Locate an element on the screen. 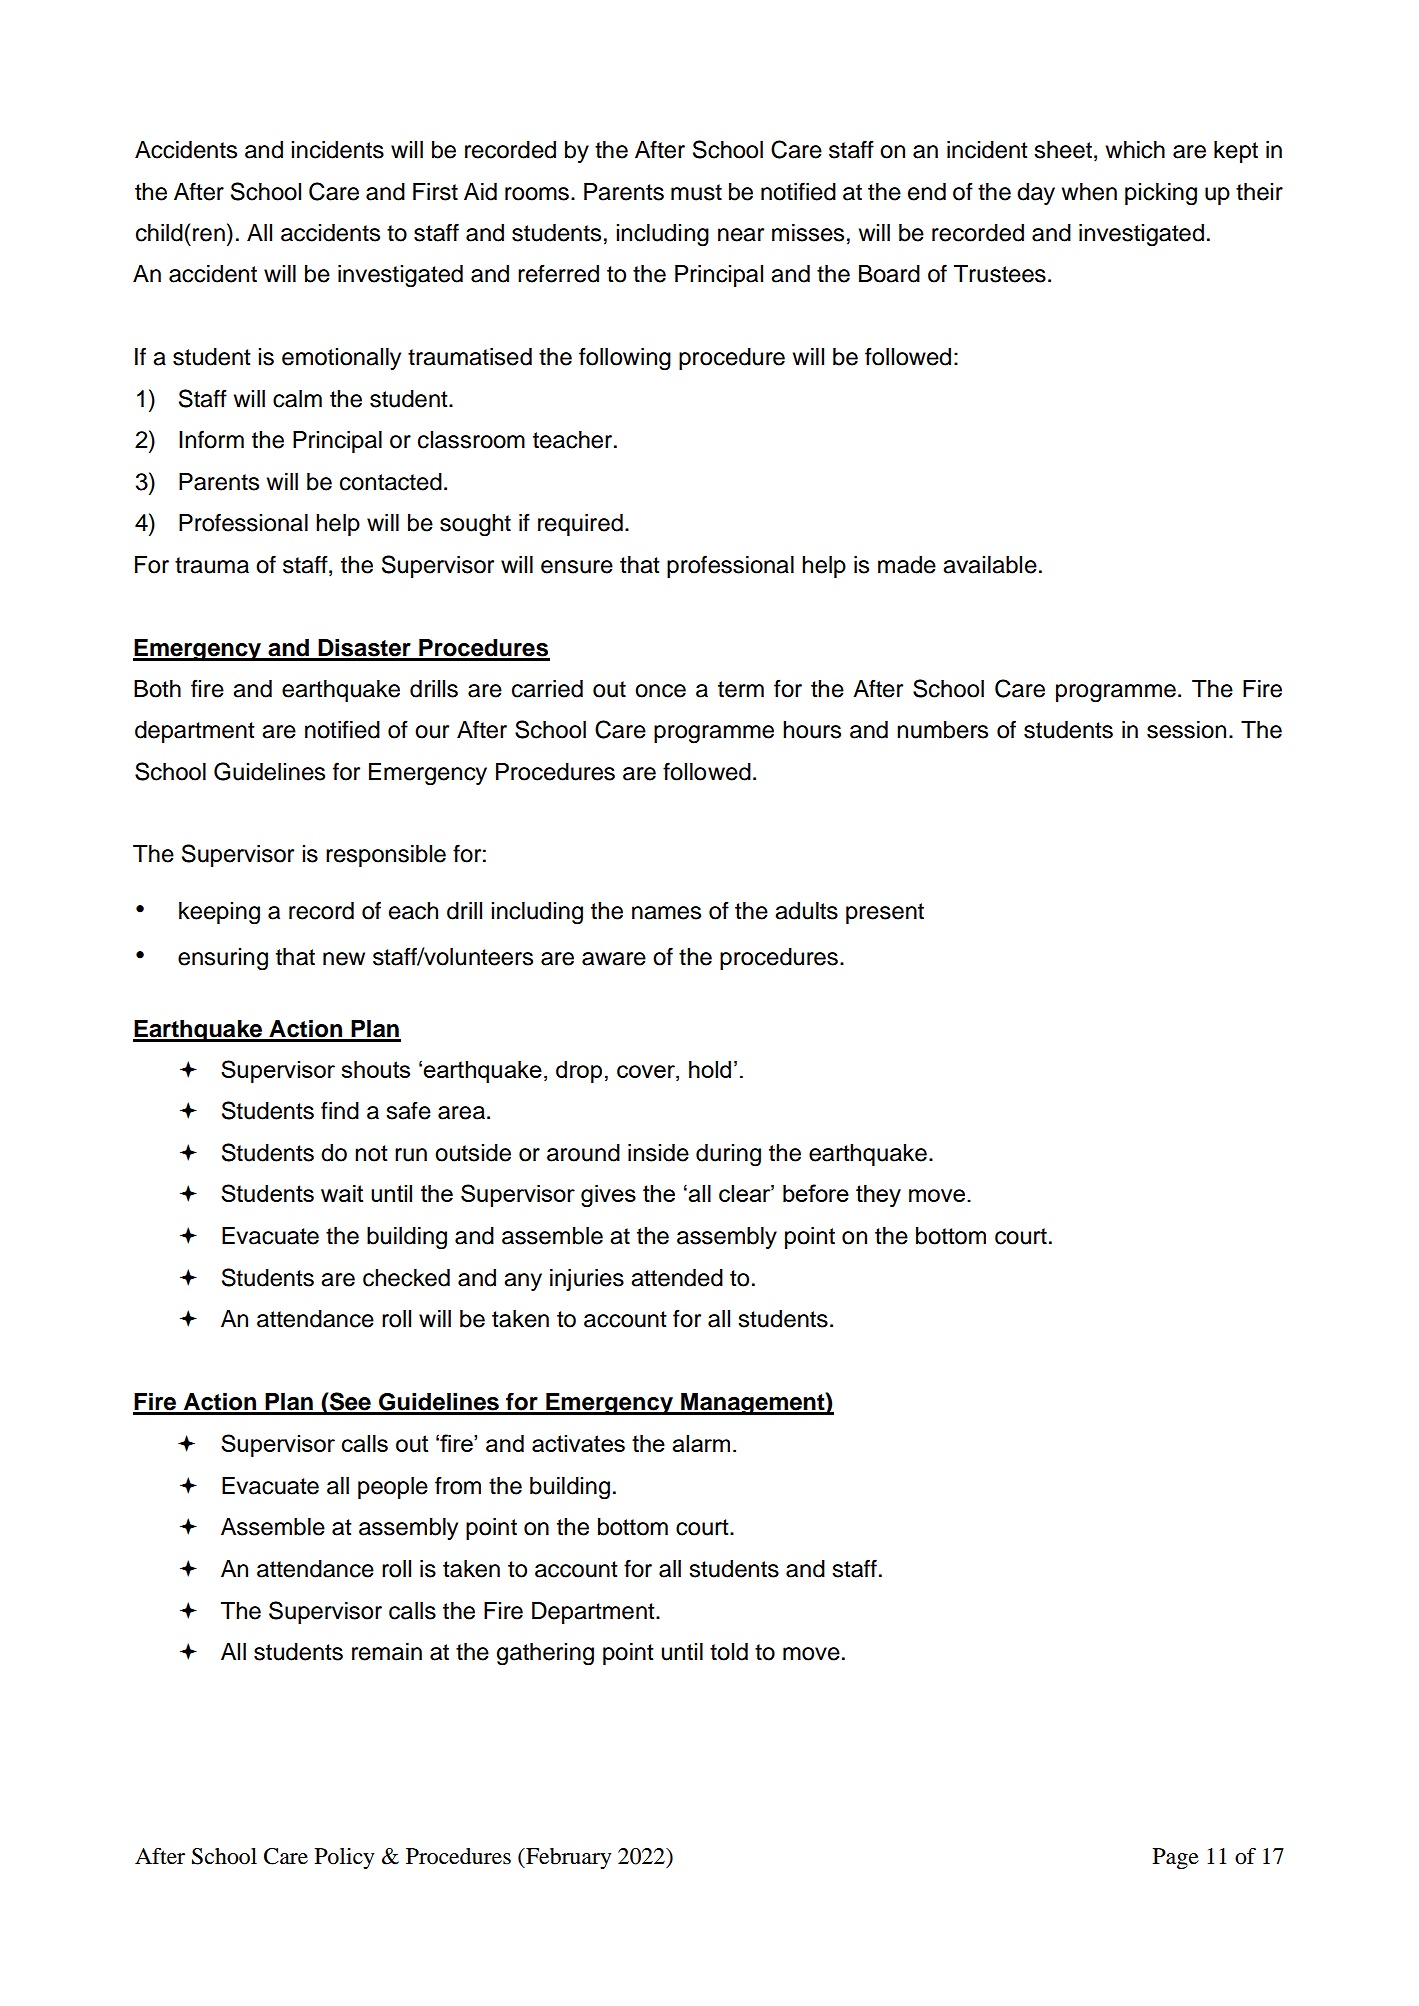 This screenshot has width=1419, height=2006. wait is located at coordinates (342, 1193).
